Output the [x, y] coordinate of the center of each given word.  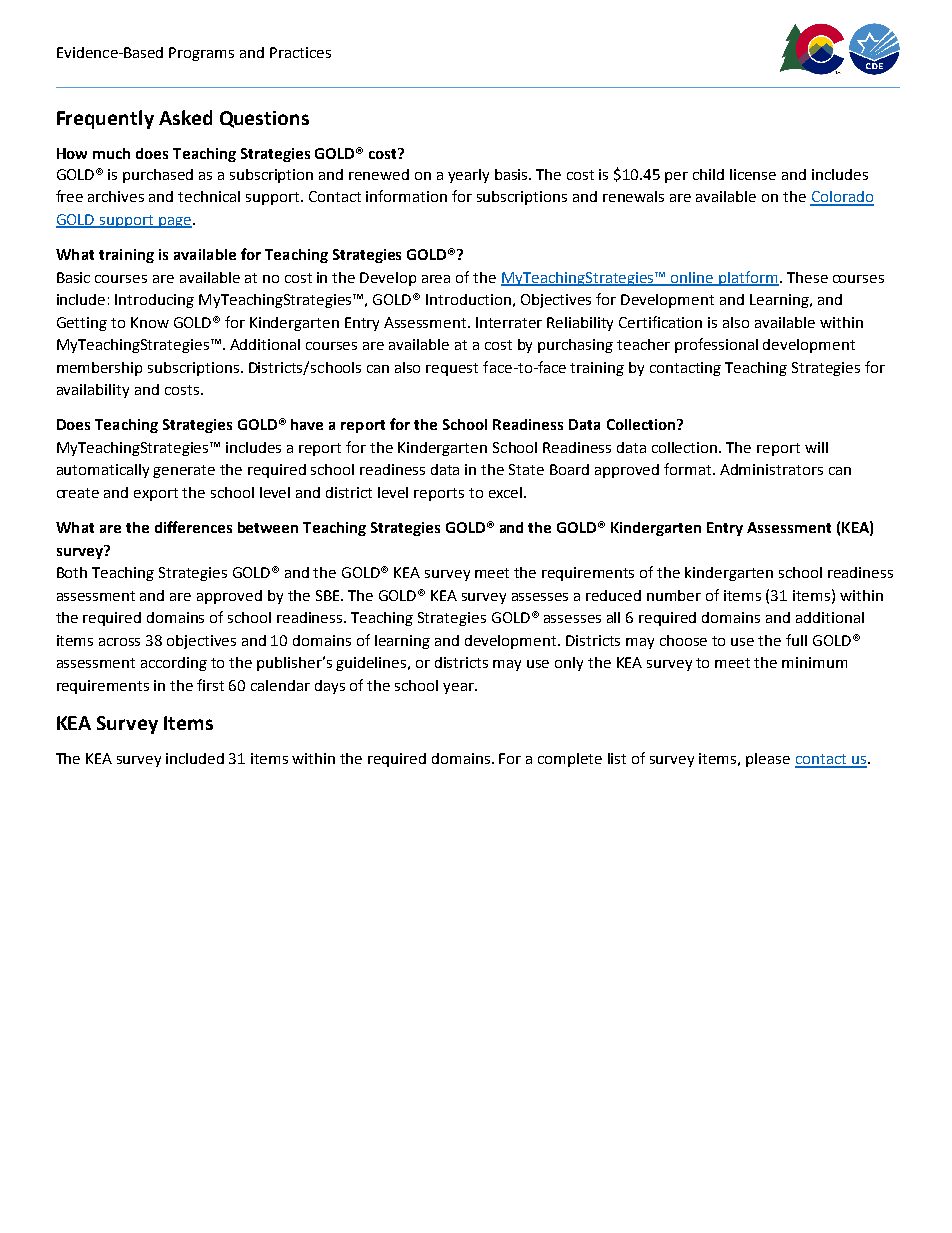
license [753, 174]
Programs [201, 54]
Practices [300, 52]
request [452, 369]
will [816, 447]
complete [570, 760]
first [210, 685]
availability [93, 391]
